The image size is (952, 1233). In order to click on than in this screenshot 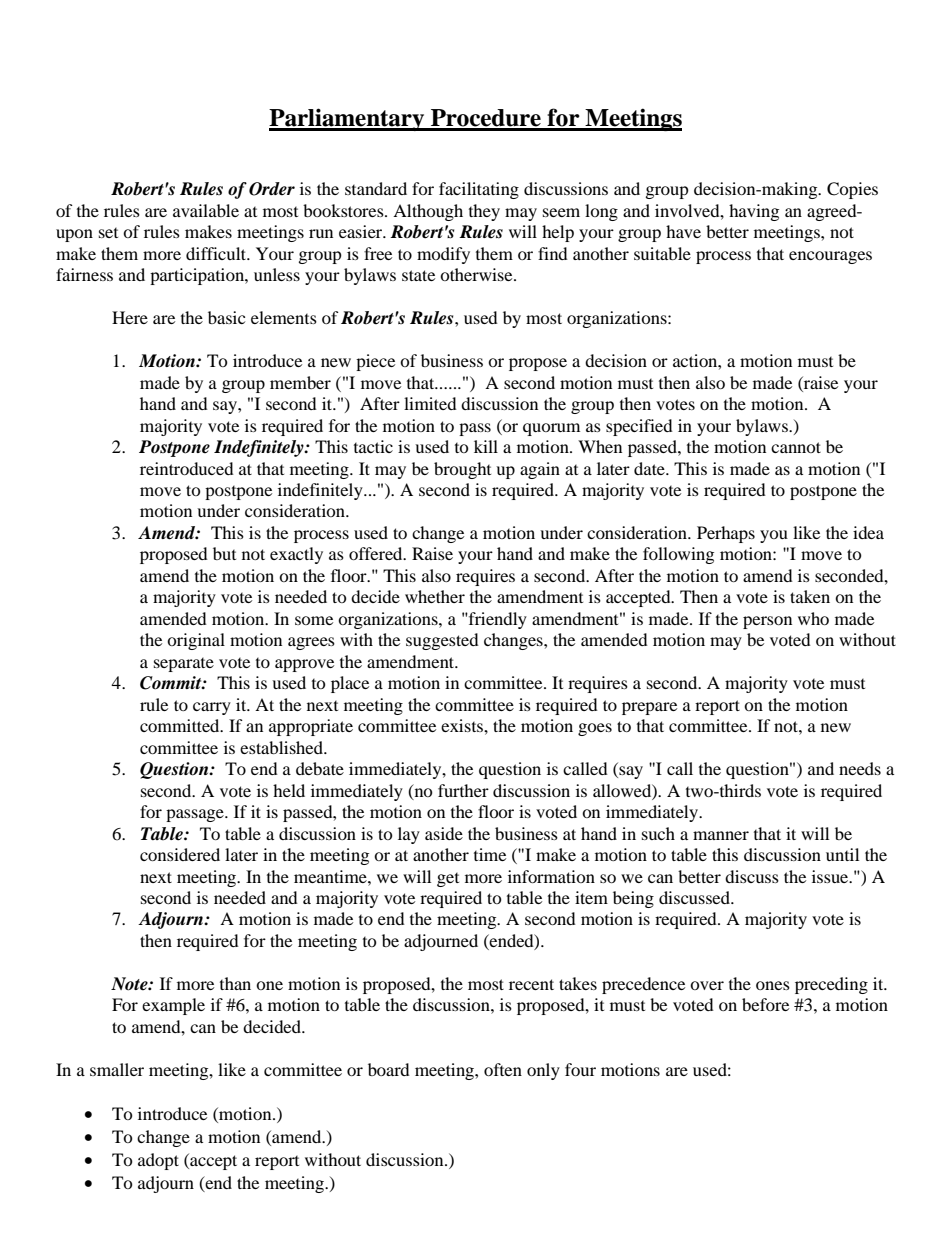, I will do `click(235, 983)`.
